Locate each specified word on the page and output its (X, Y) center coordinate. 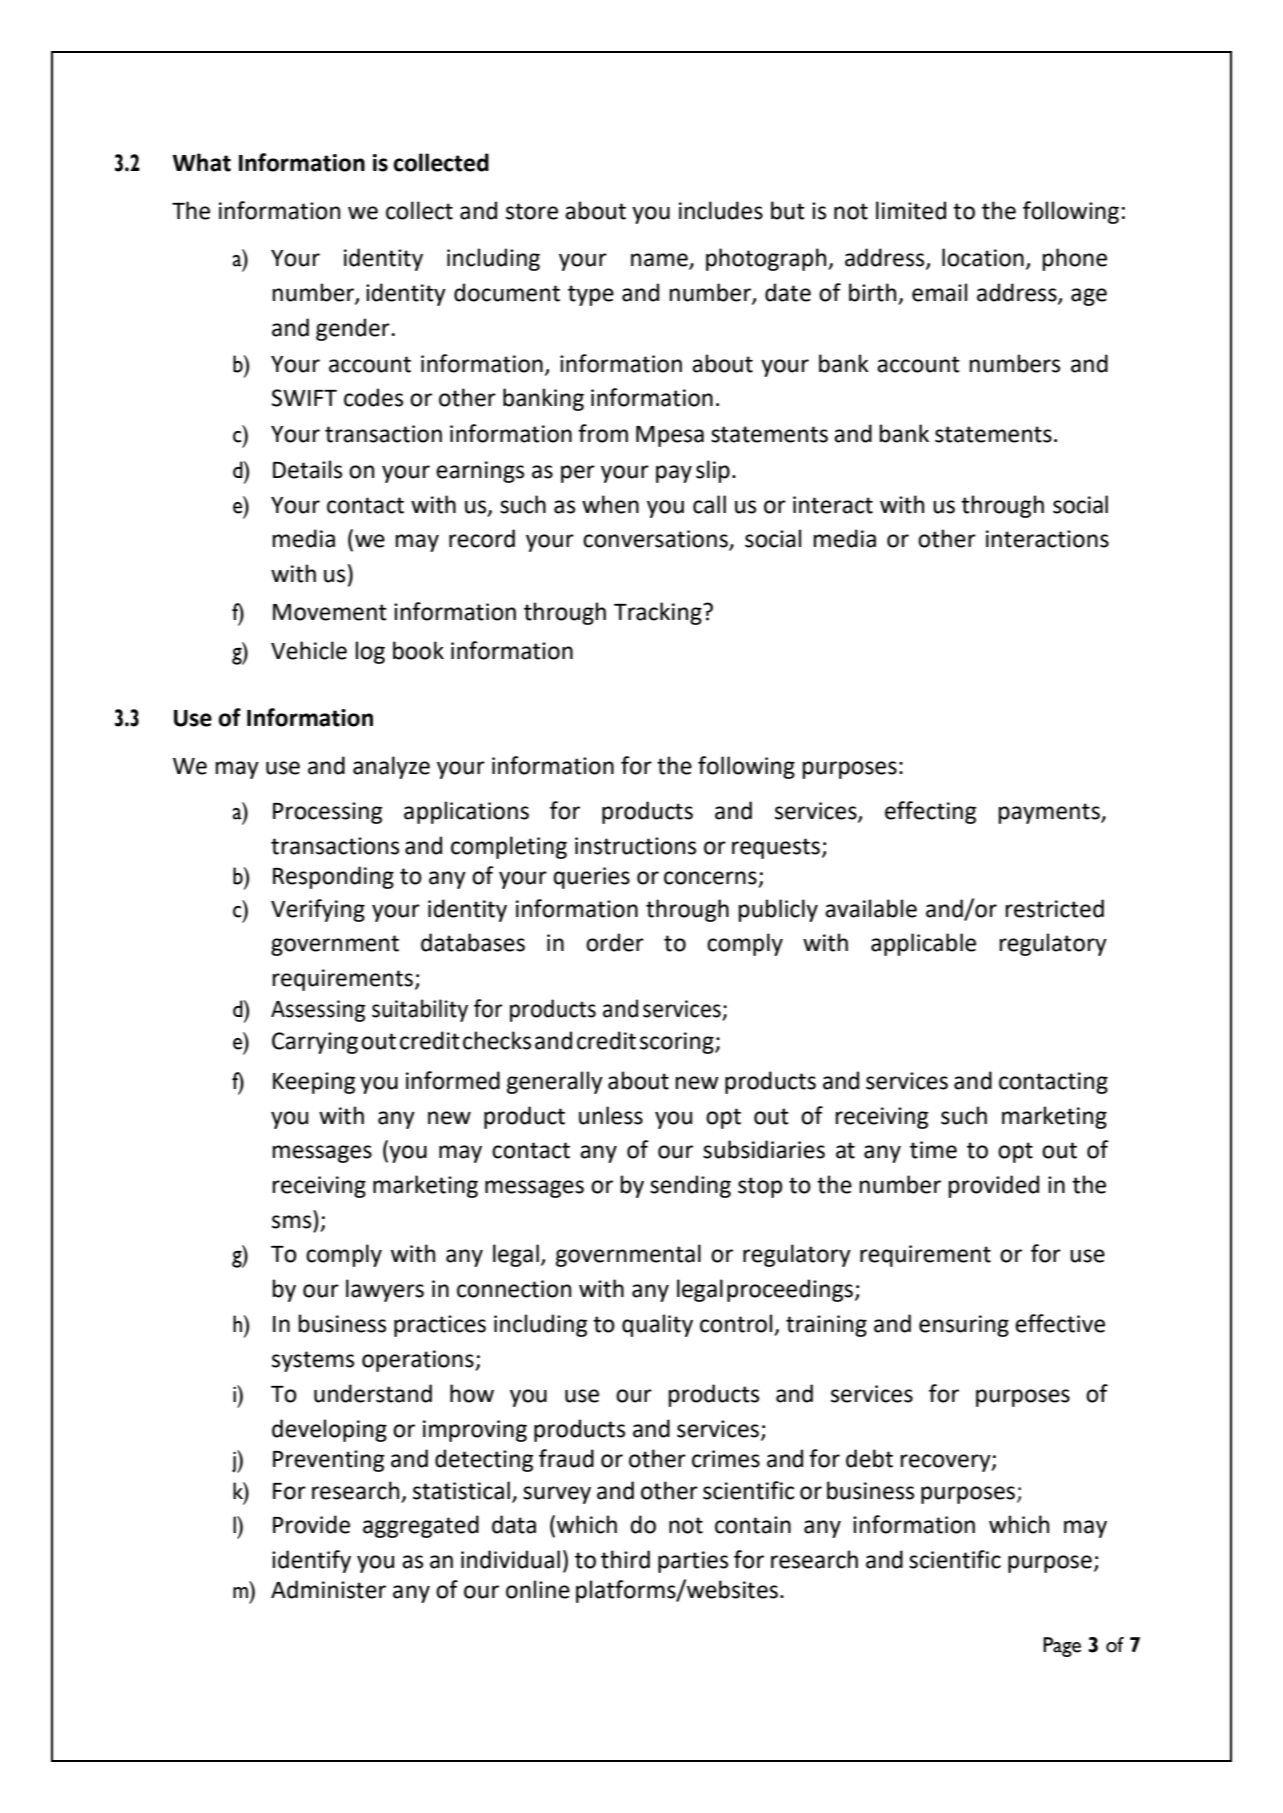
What (202, 162)
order (615, 942)
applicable (923, 944)
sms (291, 1222)
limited (911, 210)
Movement (330, 612)
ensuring (964, 1326)
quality (657, 1325)
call (709, 504)
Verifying (318, 910)
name (660, 261)
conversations (656, 540)
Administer (328, 1589)
